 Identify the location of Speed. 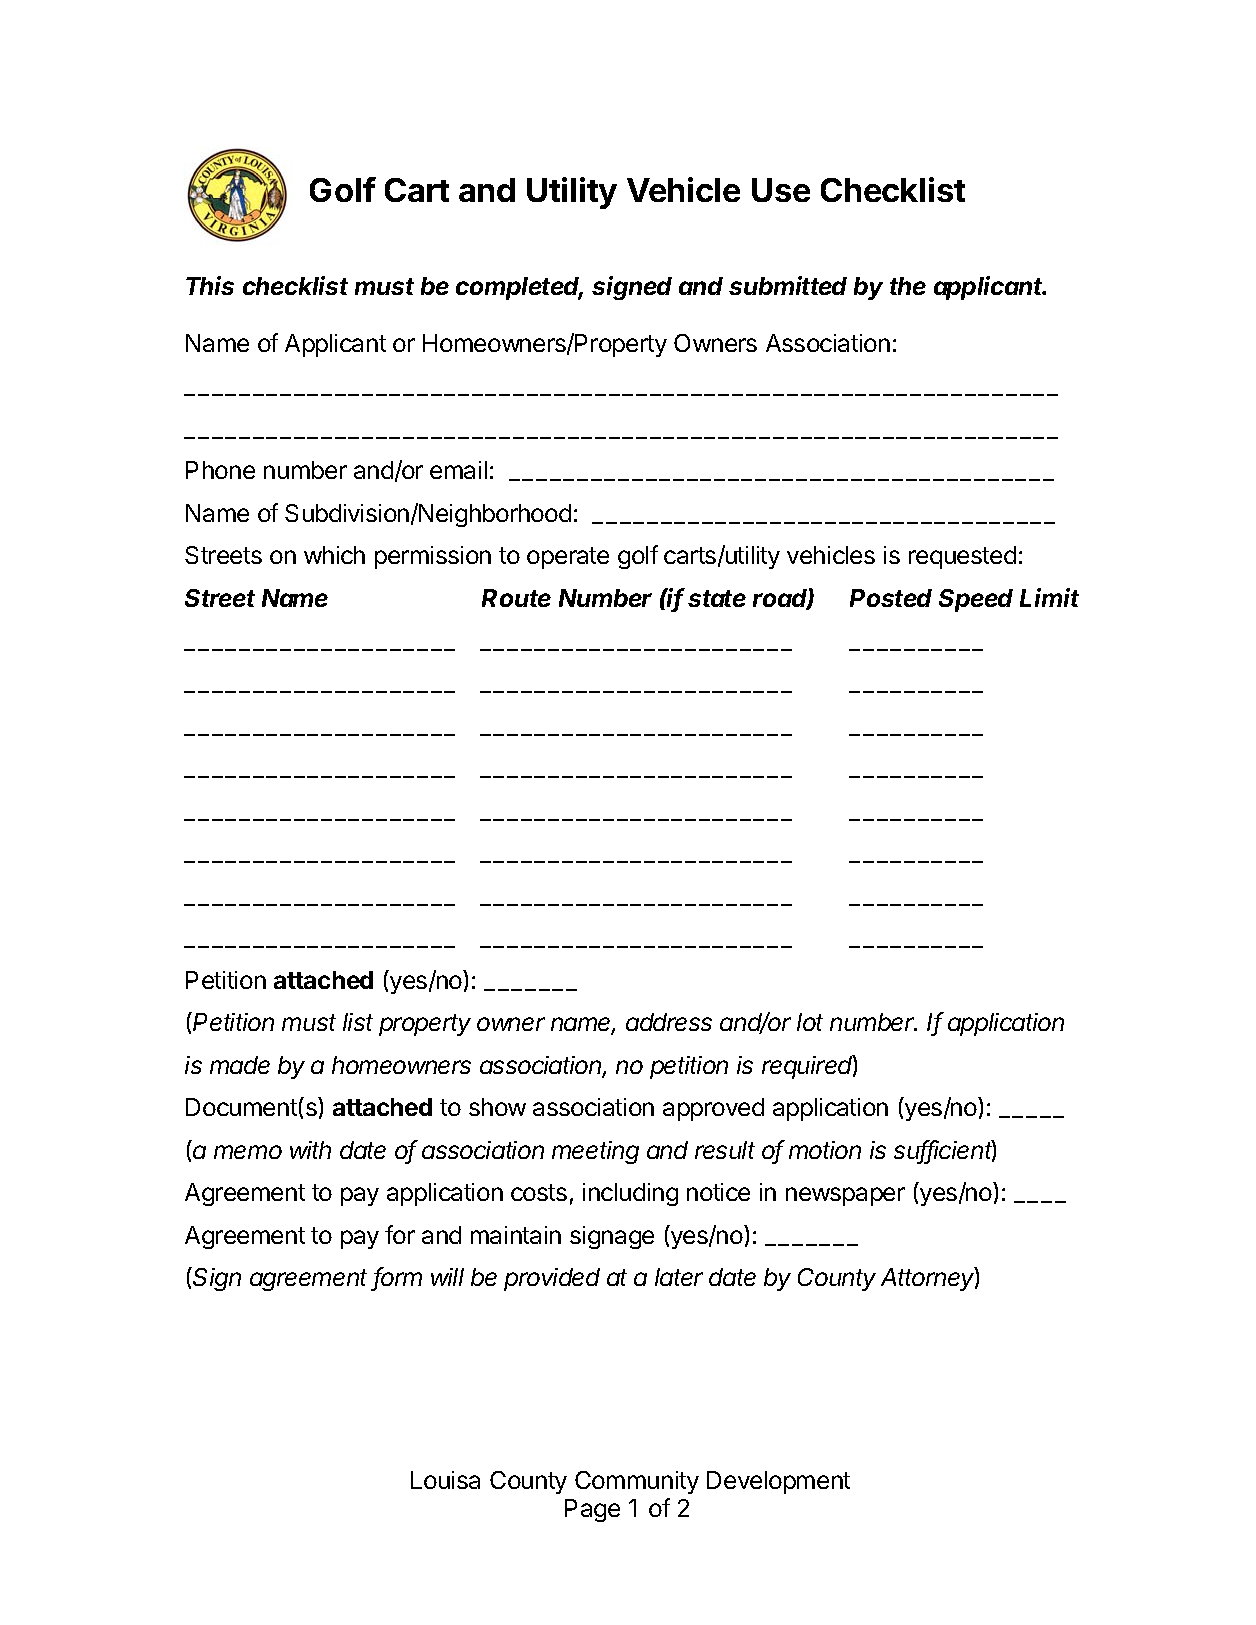
(976, 600).
